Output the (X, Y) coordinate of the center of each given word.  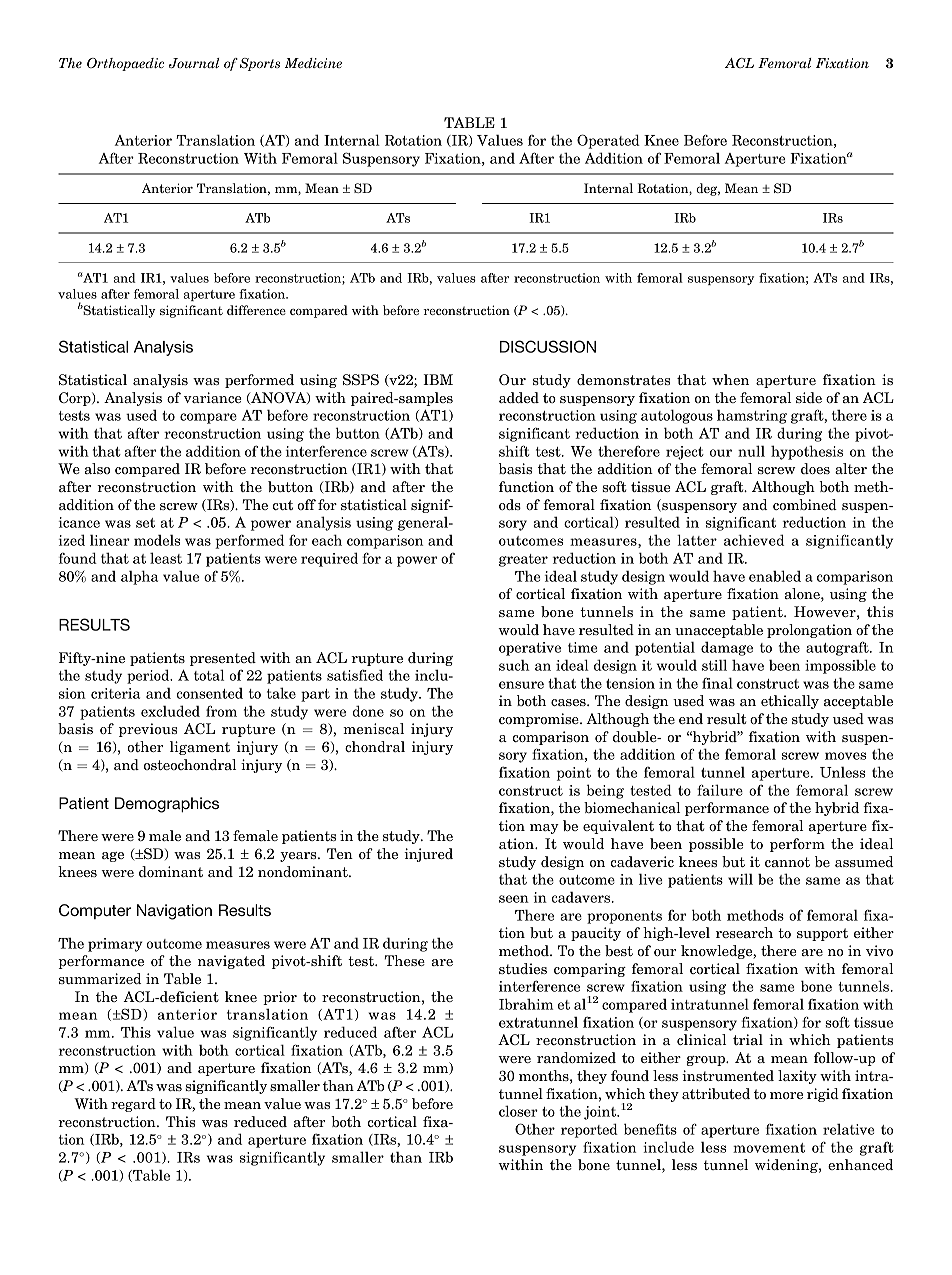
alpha (139, 577)
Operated (608, 141)
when (730, 379)
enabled (775, 576)
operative (530, 649)
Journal (194, 63)
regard (133, 1105)
